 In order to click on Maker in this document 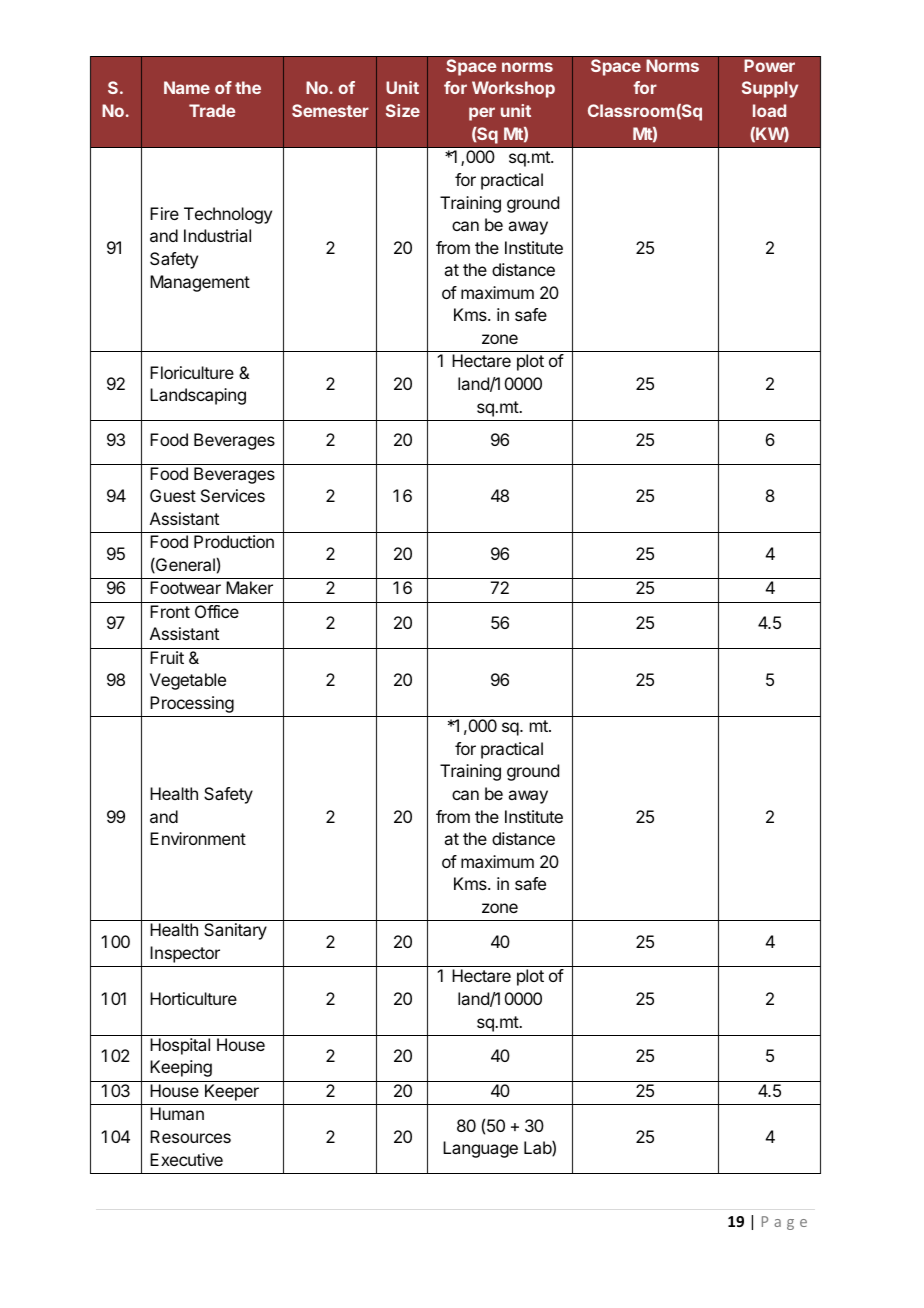, I will do `click(249, 587)`.
